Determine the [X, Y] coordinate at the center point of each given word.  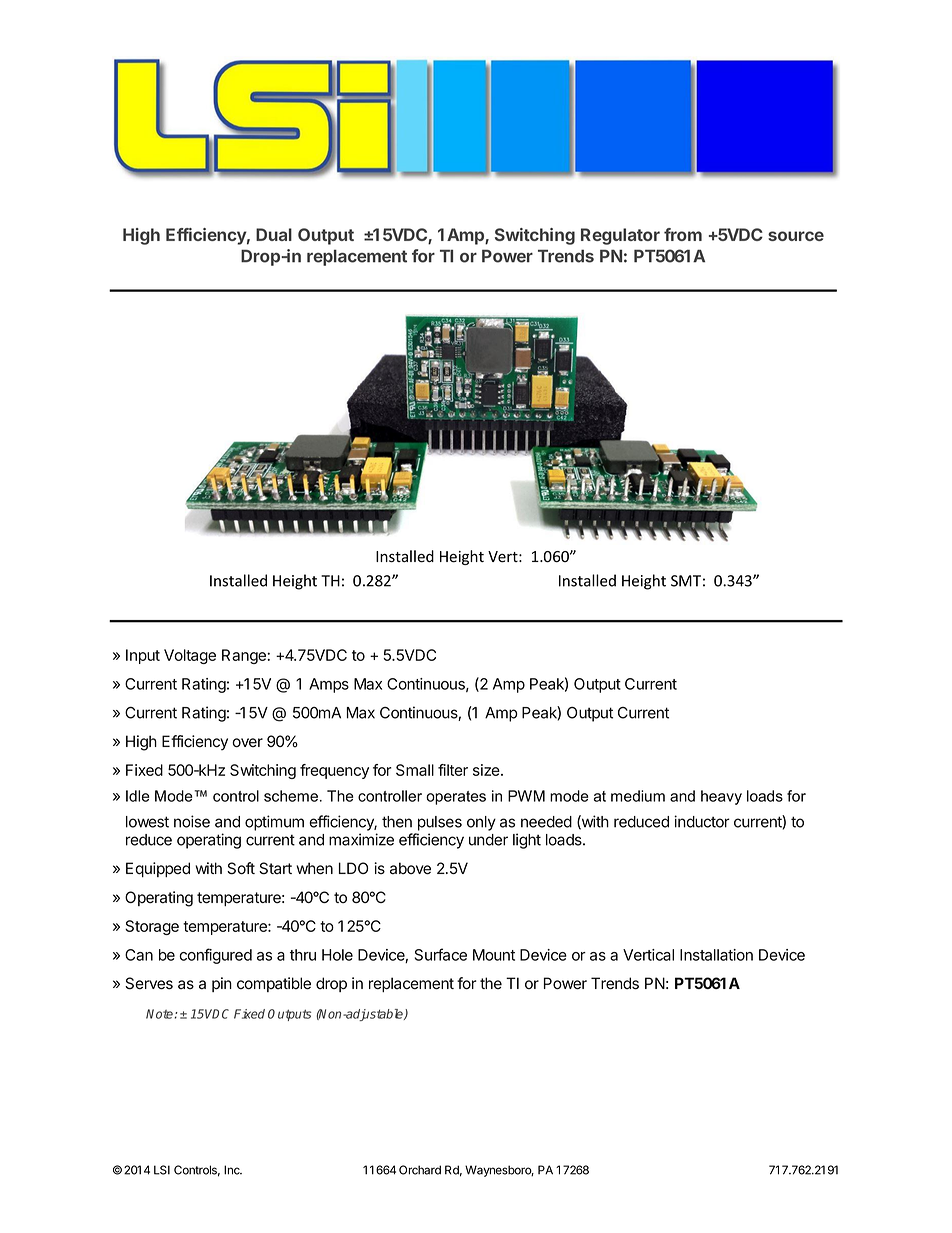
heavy [721, 797]
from [683, 234]
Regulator [620, 236]
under [488, 840]
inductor [702, 821]
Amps [329, 685]
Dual [274, 234]
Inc [233, 1170]
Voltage [190, 656]
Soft [241, 868]
